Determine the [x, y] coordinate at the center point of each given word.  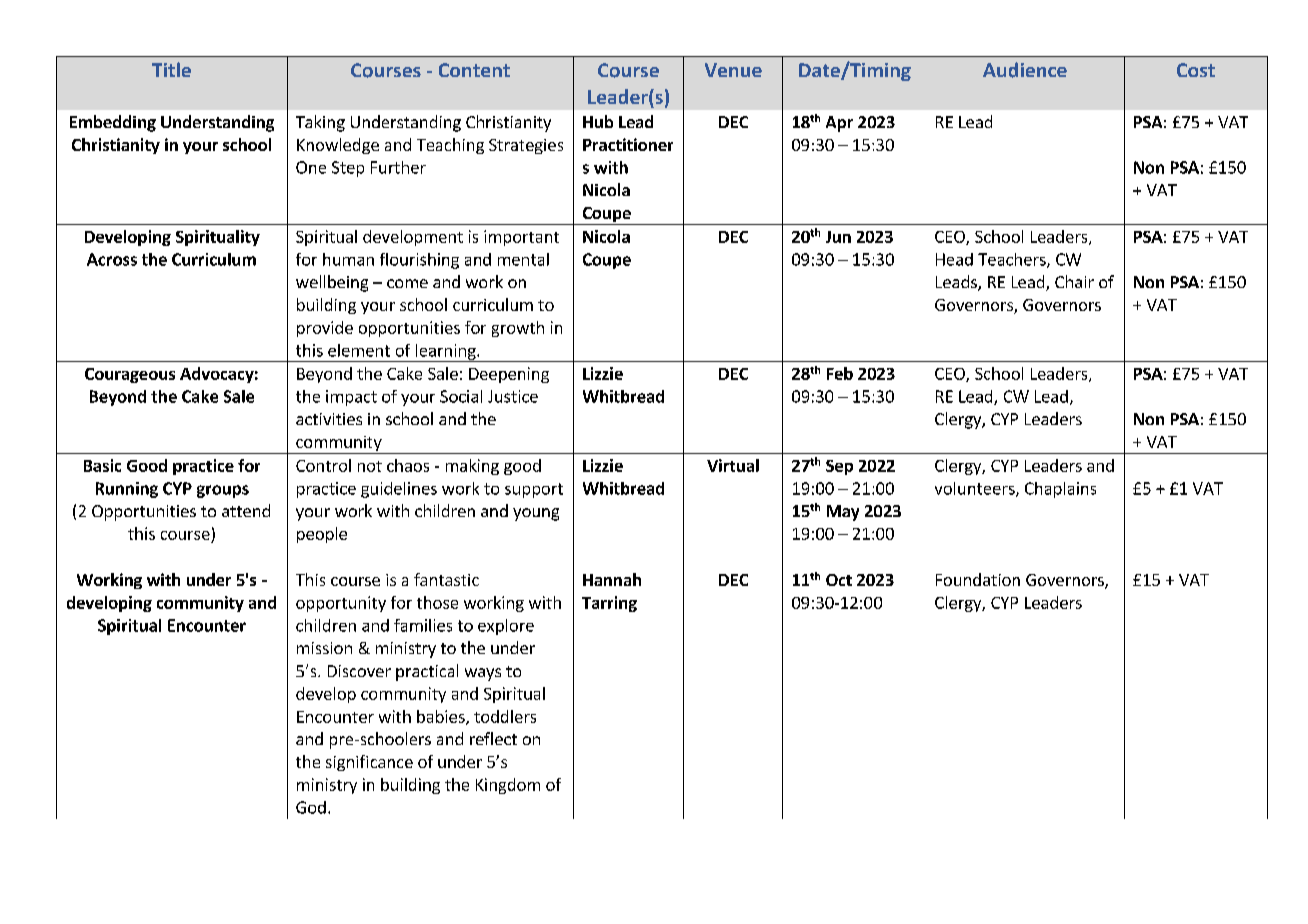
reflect [493, 738]
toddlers [505, 716]
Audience [1025, 70]
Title [171, 69]
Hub [598, 121]
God [311, 807]
